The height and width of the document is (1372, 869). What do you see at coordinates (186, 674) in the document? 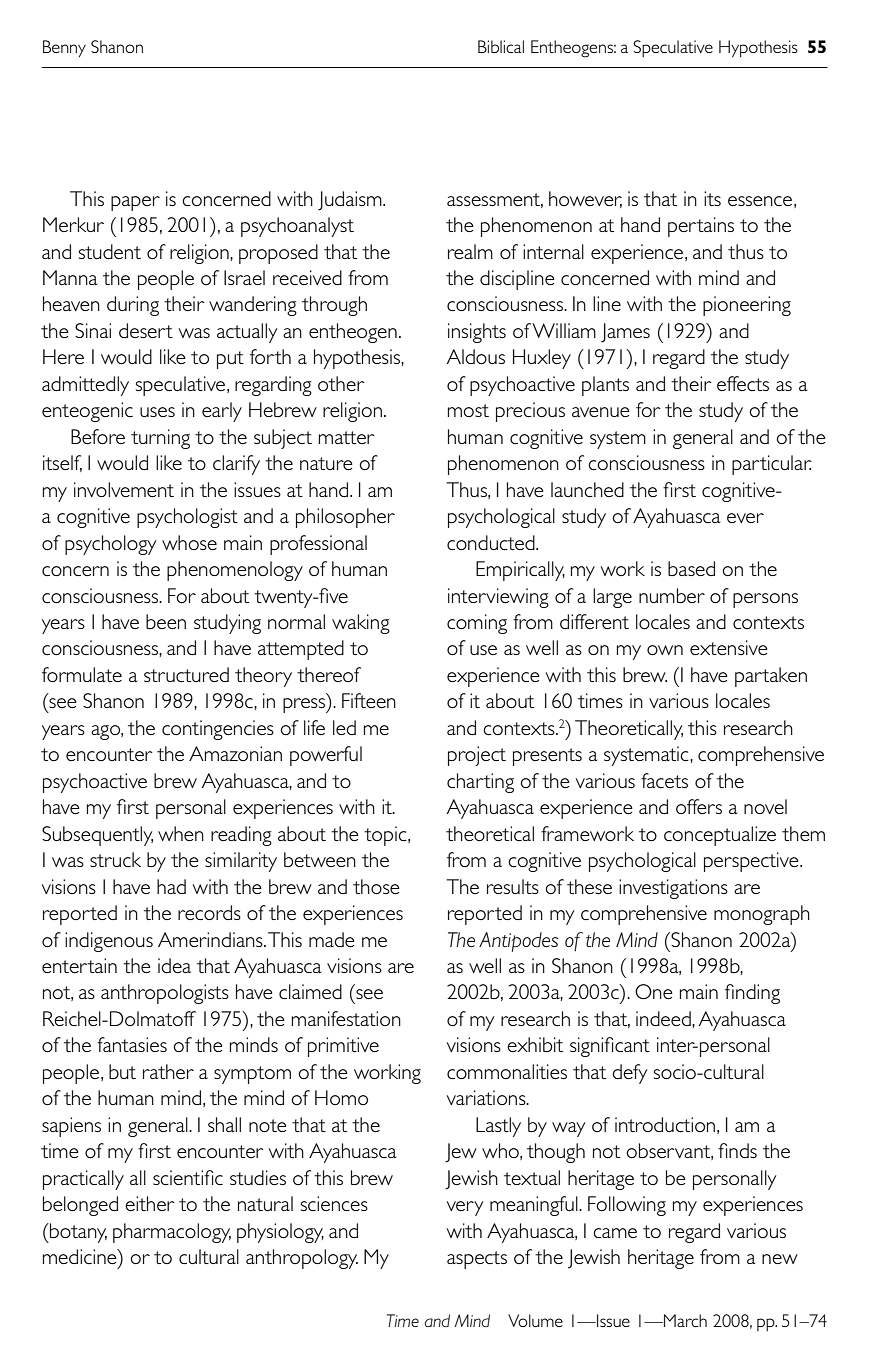
I see `structured` at bounding box center [186, 674].
